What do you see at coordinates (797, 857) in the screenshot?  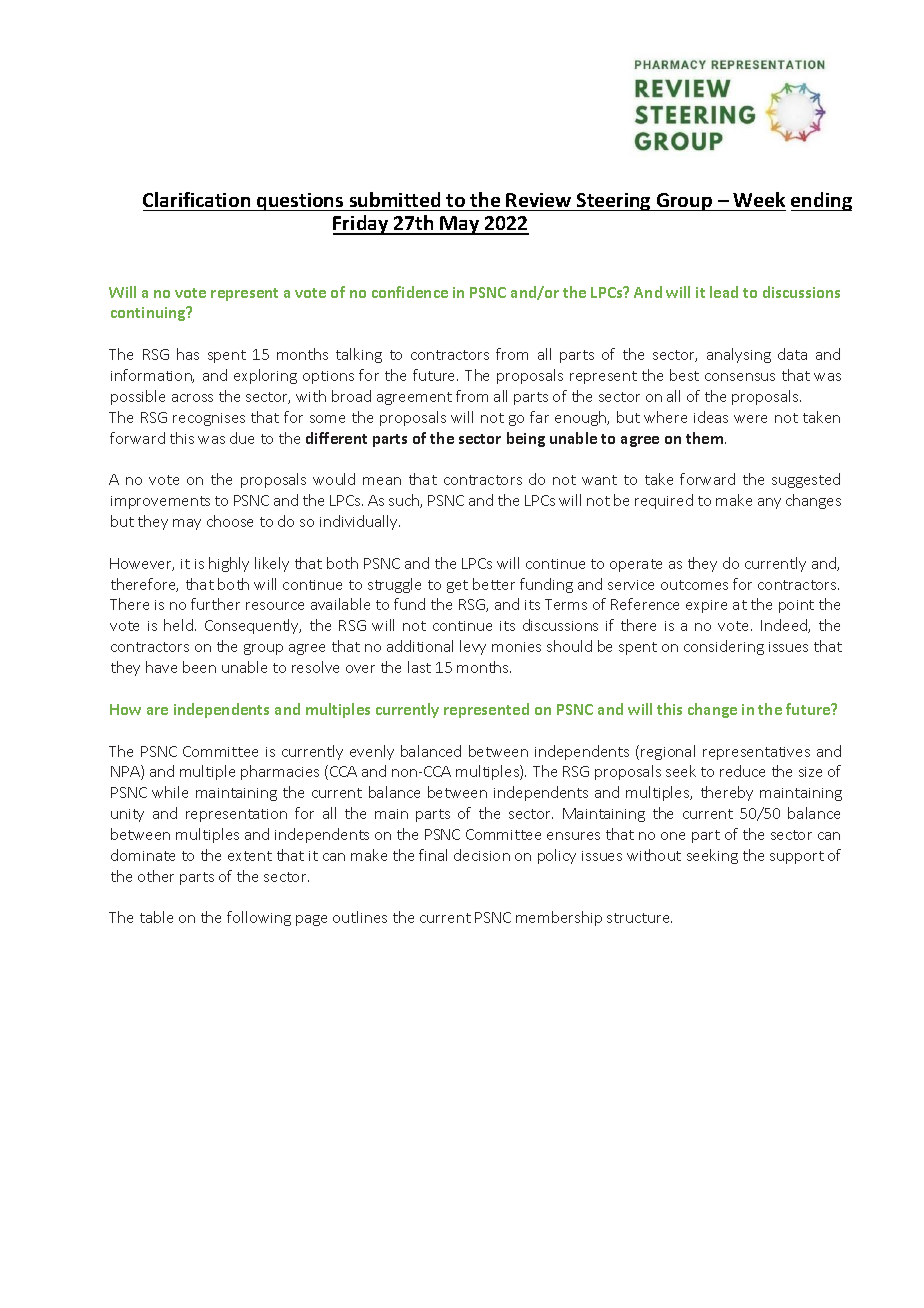 I see `support` at bounding box center [797, 857].
